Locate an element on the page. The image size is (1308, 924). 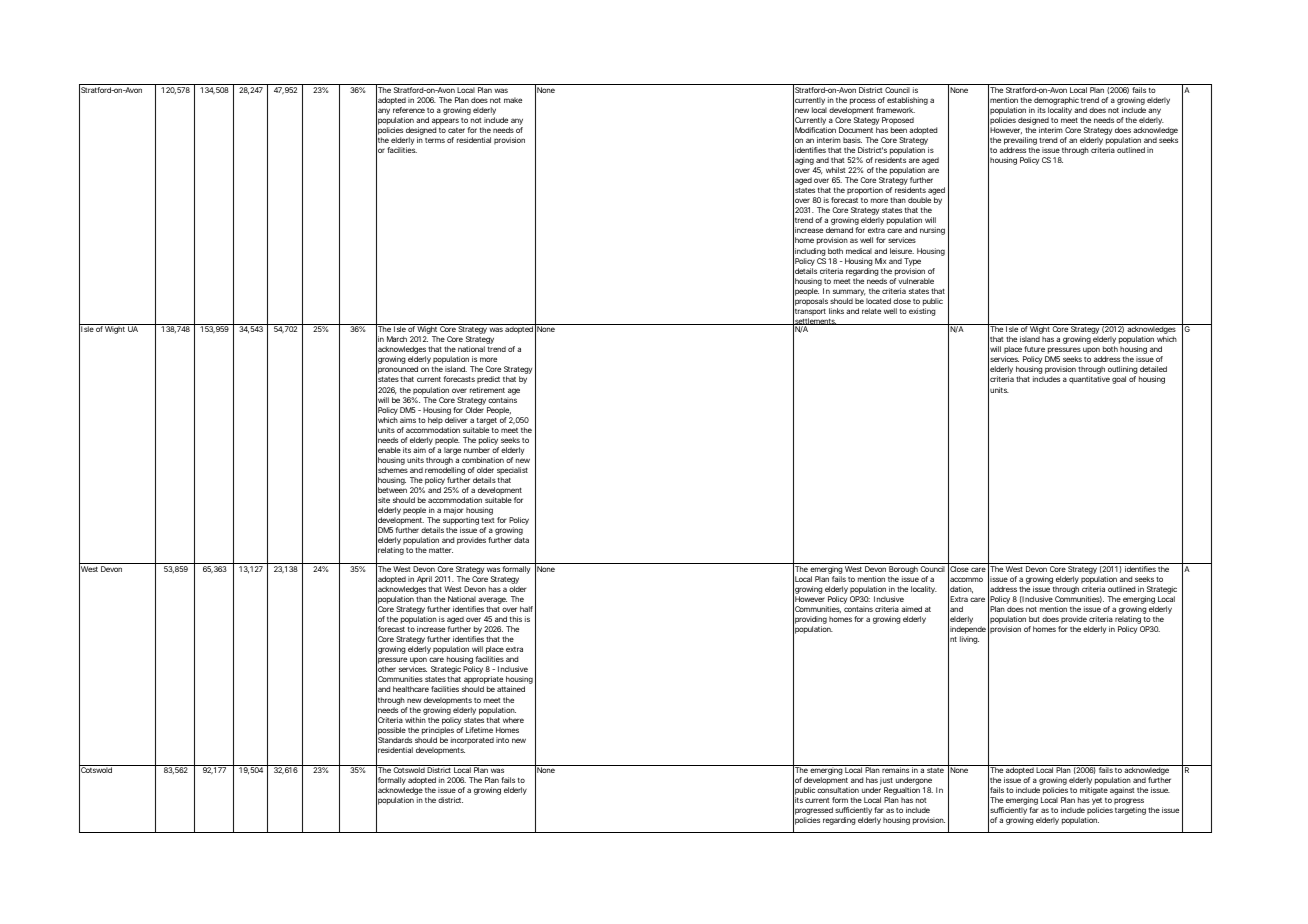
incorporated is located at coordinates (472, 741).
